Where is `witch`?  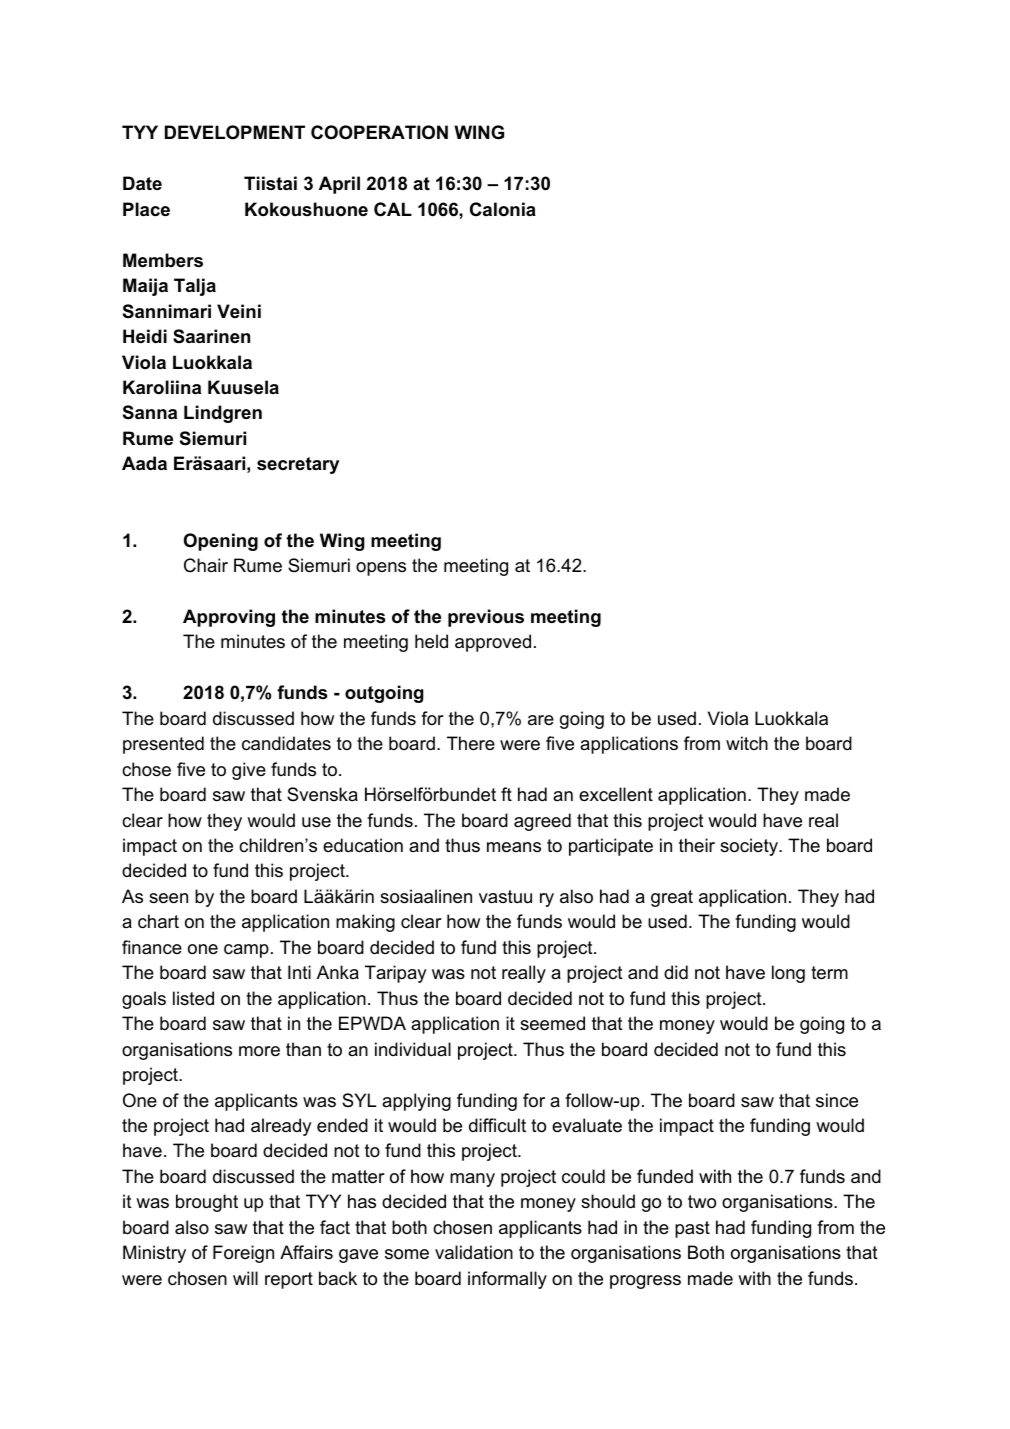 witch is located at coordinates (747, 743).
